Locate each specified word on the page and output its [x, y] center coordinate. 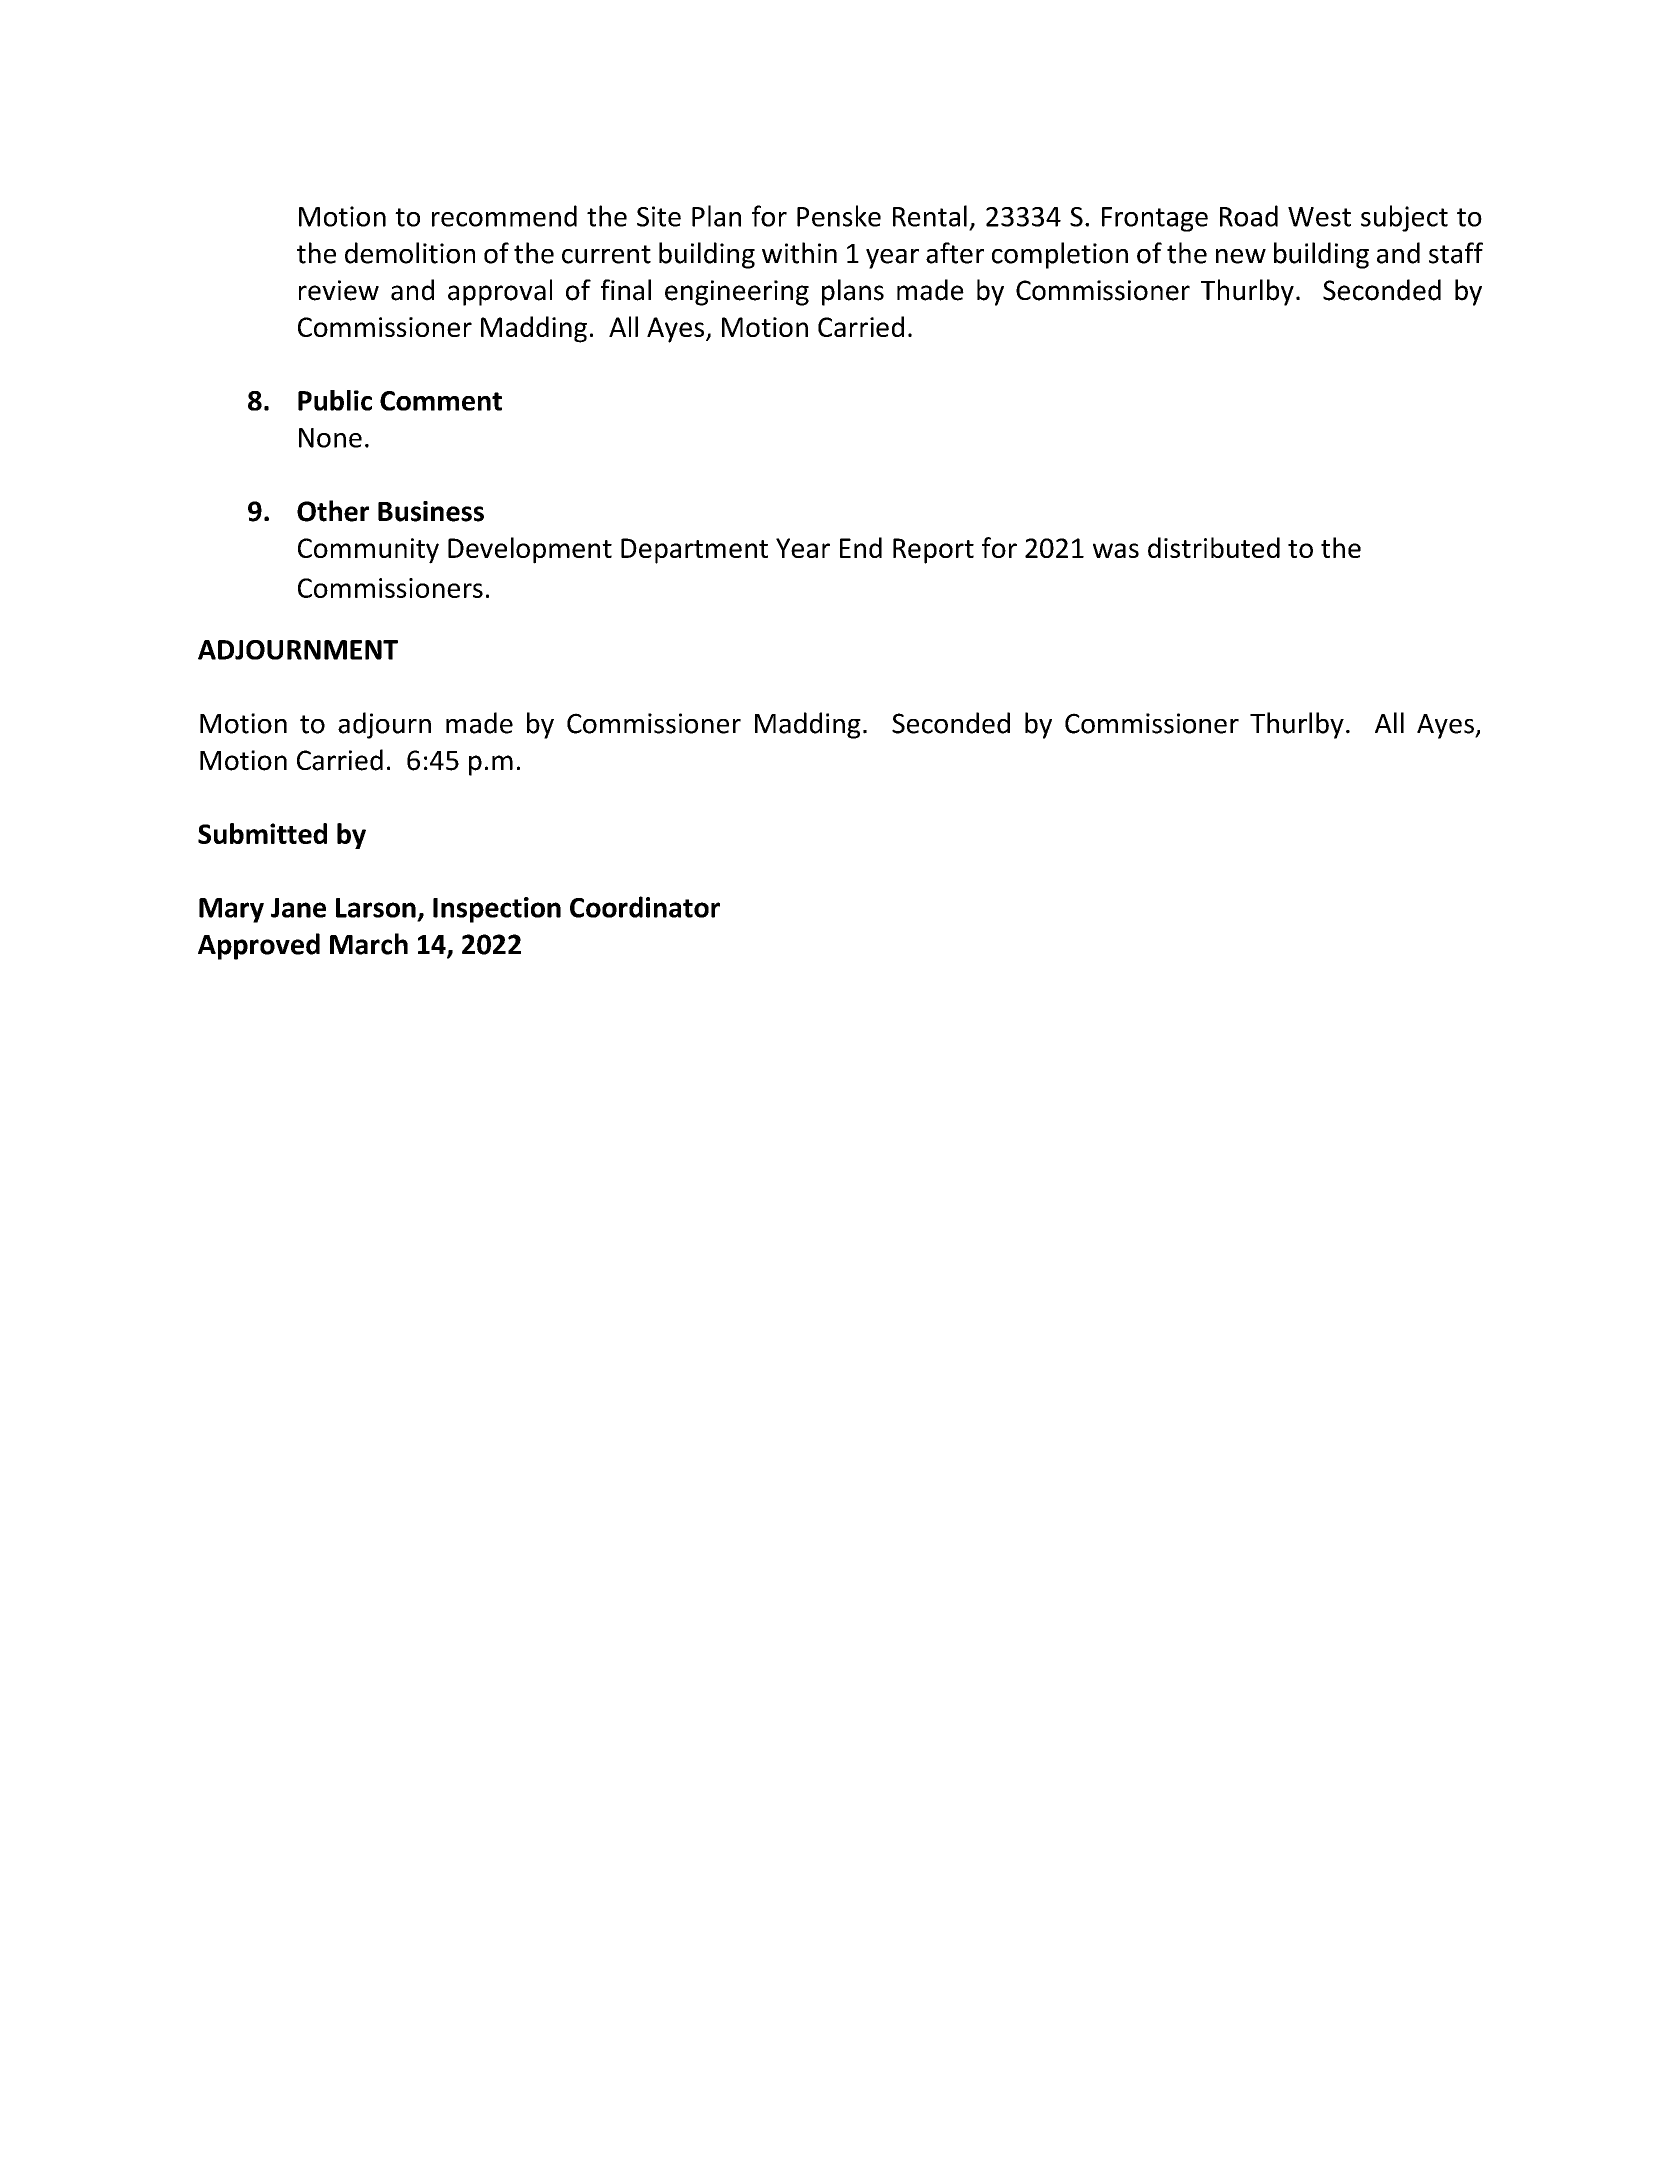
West [1319, 217]
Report [933, 551]
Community [368, 551]
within [799, 253]
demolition [410, 253]
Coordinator [645, 907]
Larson [376, 908]
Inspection [497, 910]
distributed [1214, 547]
